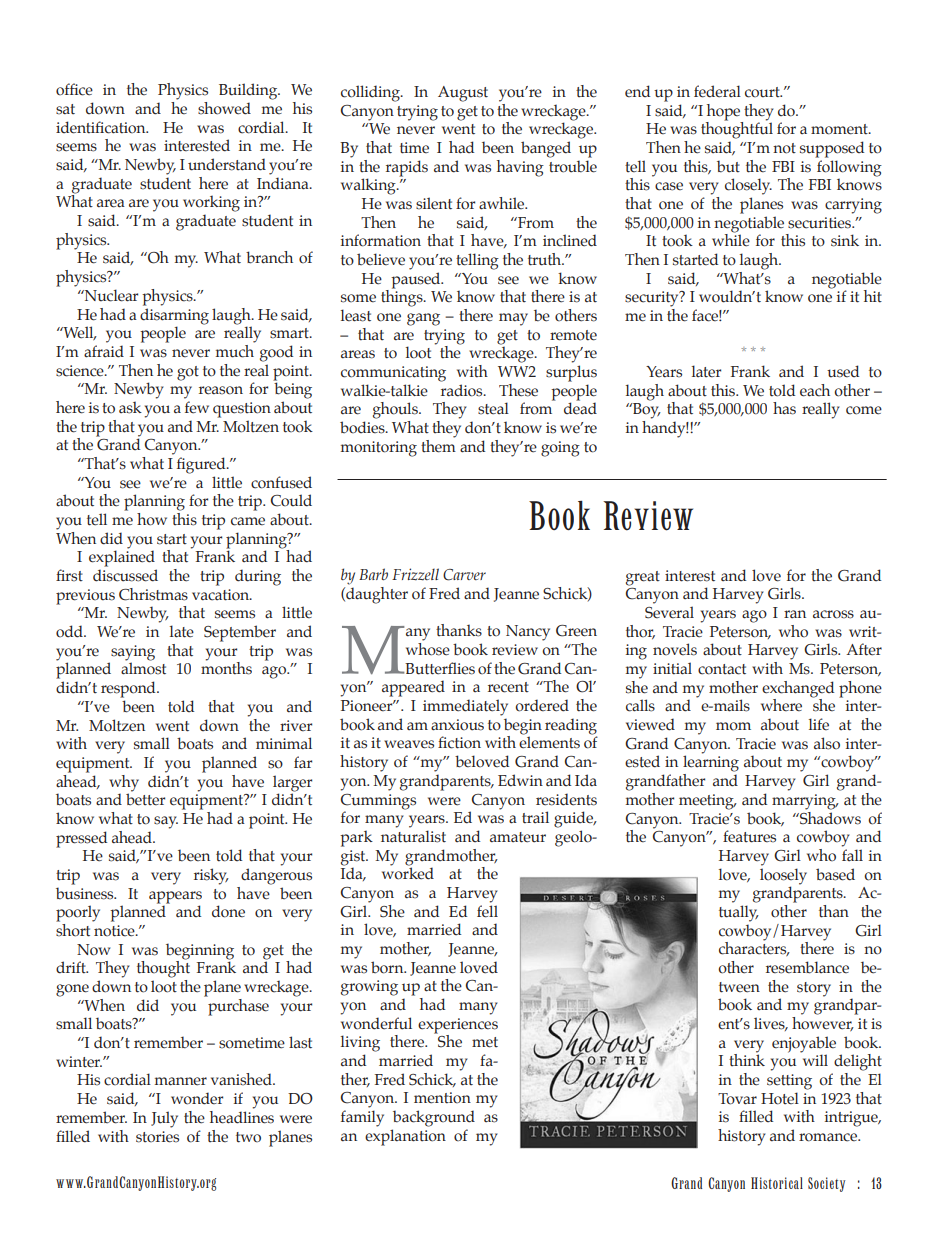 The height and width of the page is (1233, 952). What do you see at coordinates (157, 1137) in the page?
I see `stories` at bounding box center [157, 1137].
